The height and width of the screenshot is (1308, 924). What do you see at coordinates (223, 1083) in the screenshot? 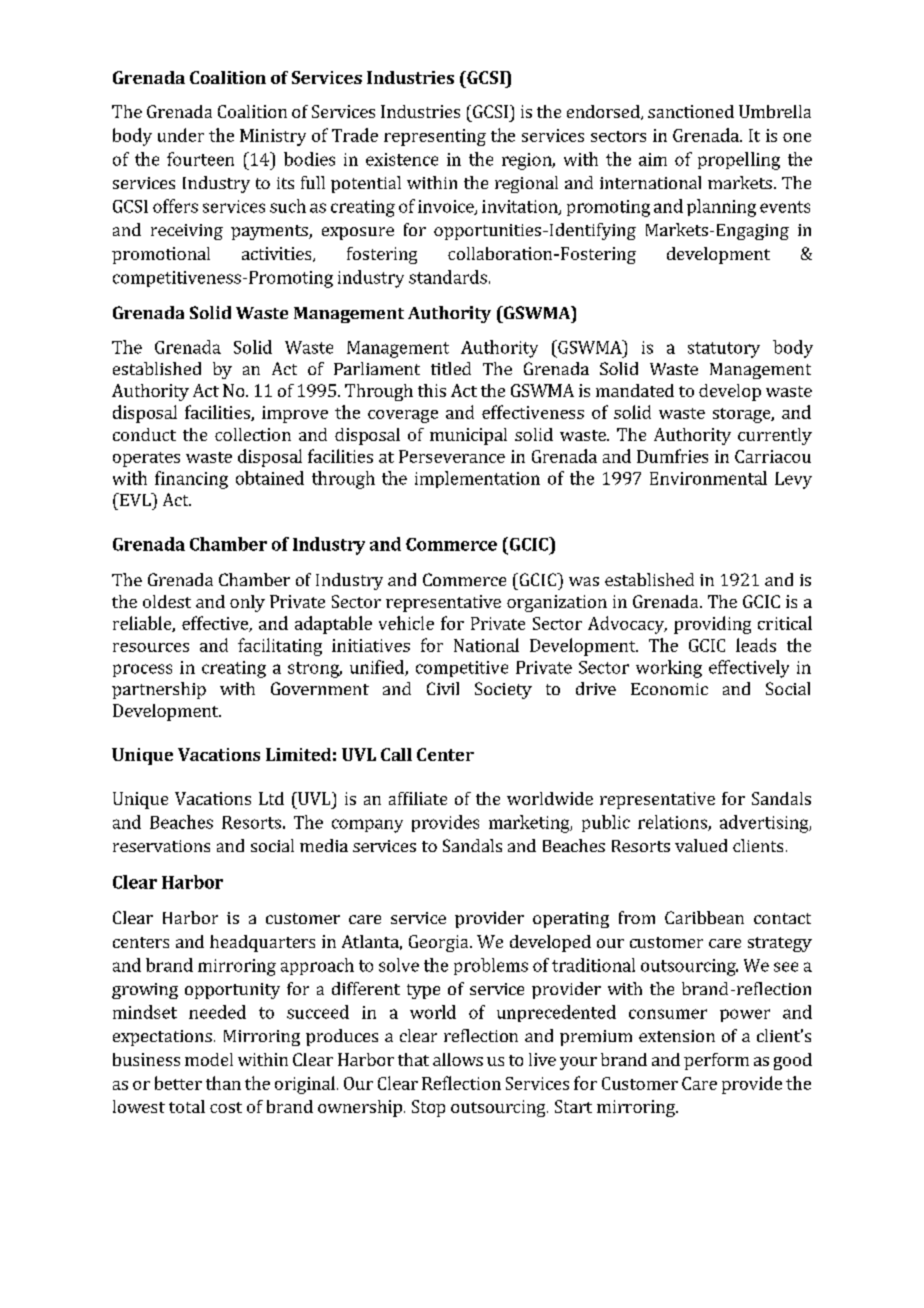
I see `than` at bounding box center [223, 1083].
